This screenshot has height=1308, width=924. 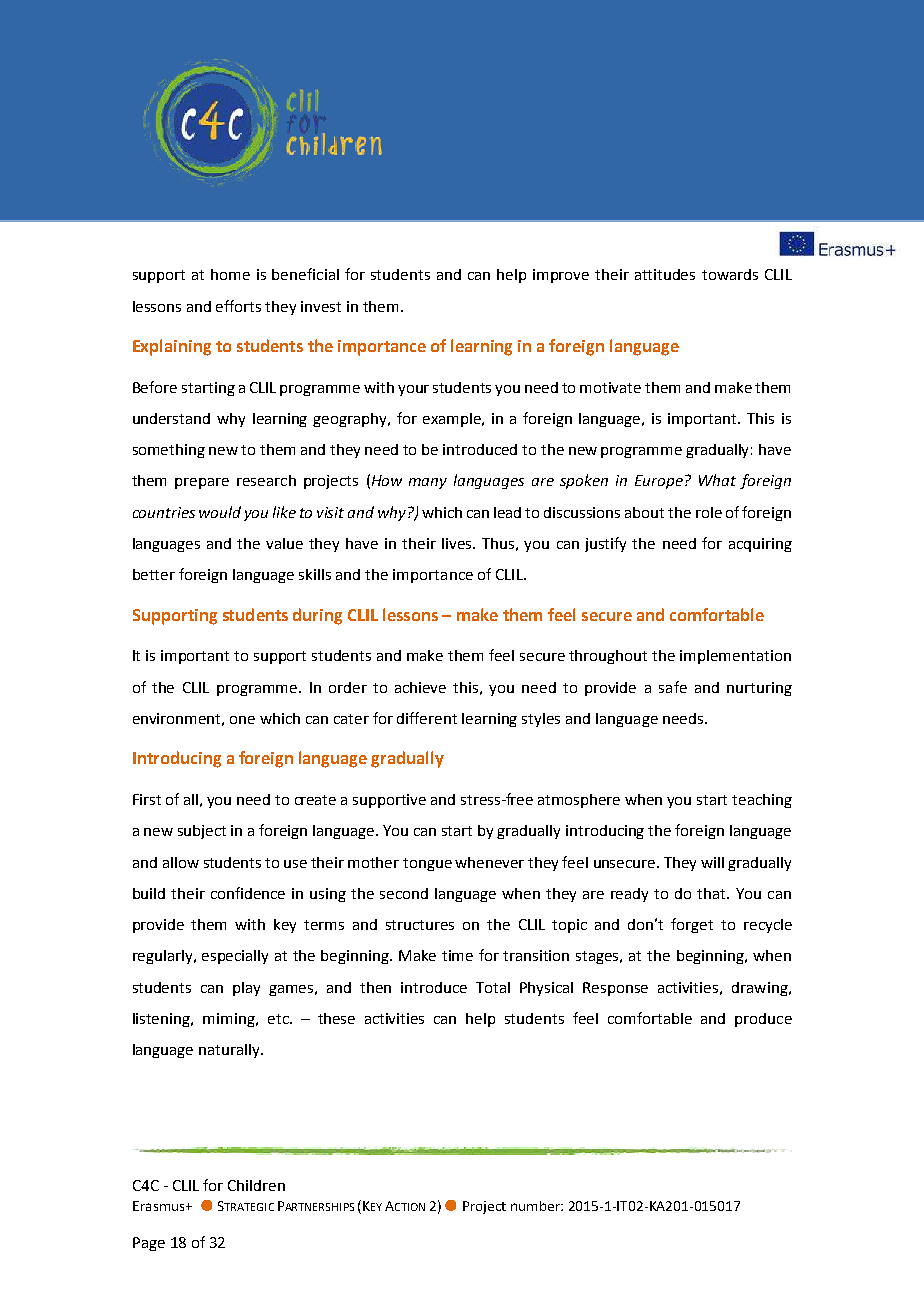 What do you see at coordinates (712, 862) in the screenshot?
I see `will` at bounding box center [712, 862].
